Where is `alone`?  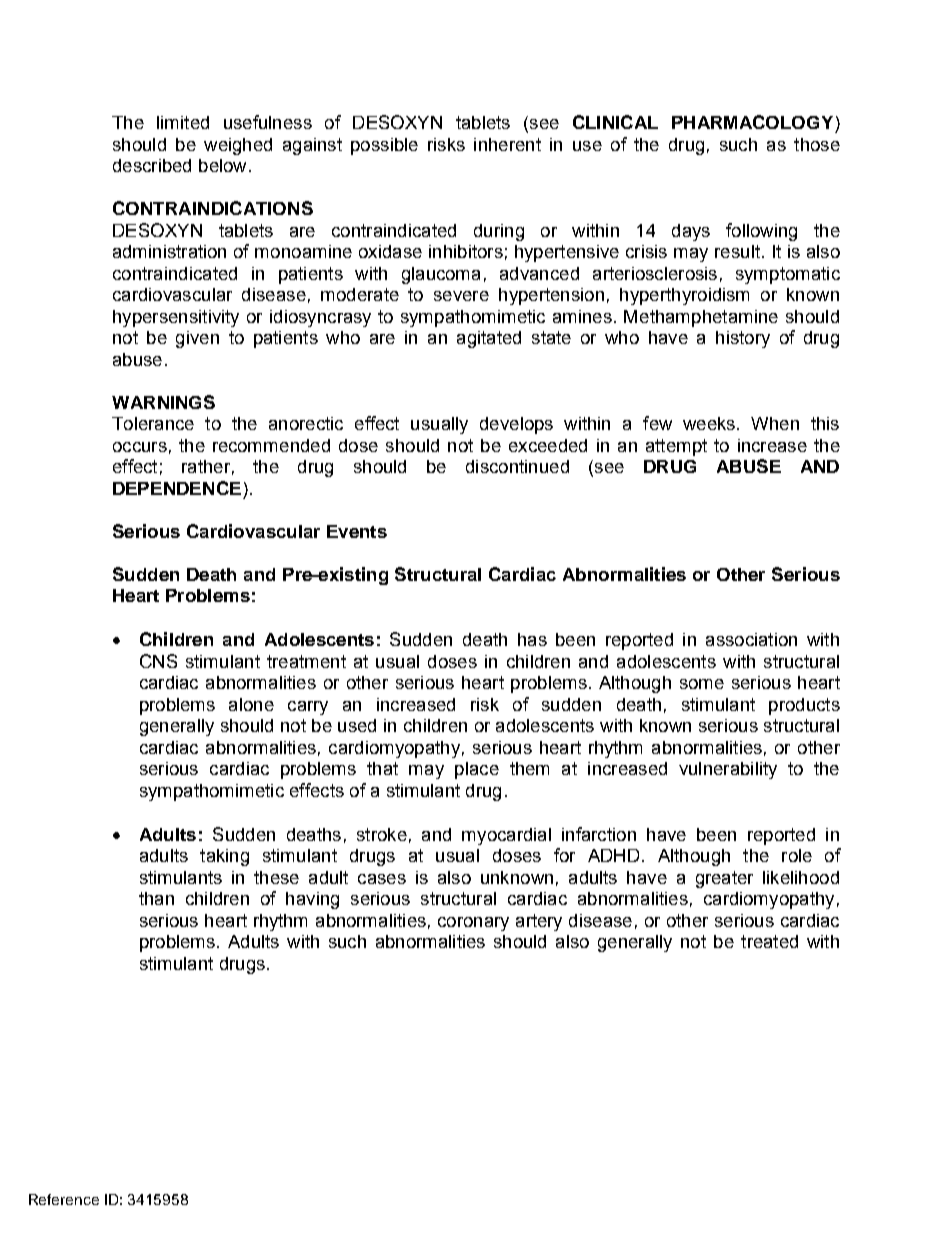
alone is located at coordinates (251, 704).
